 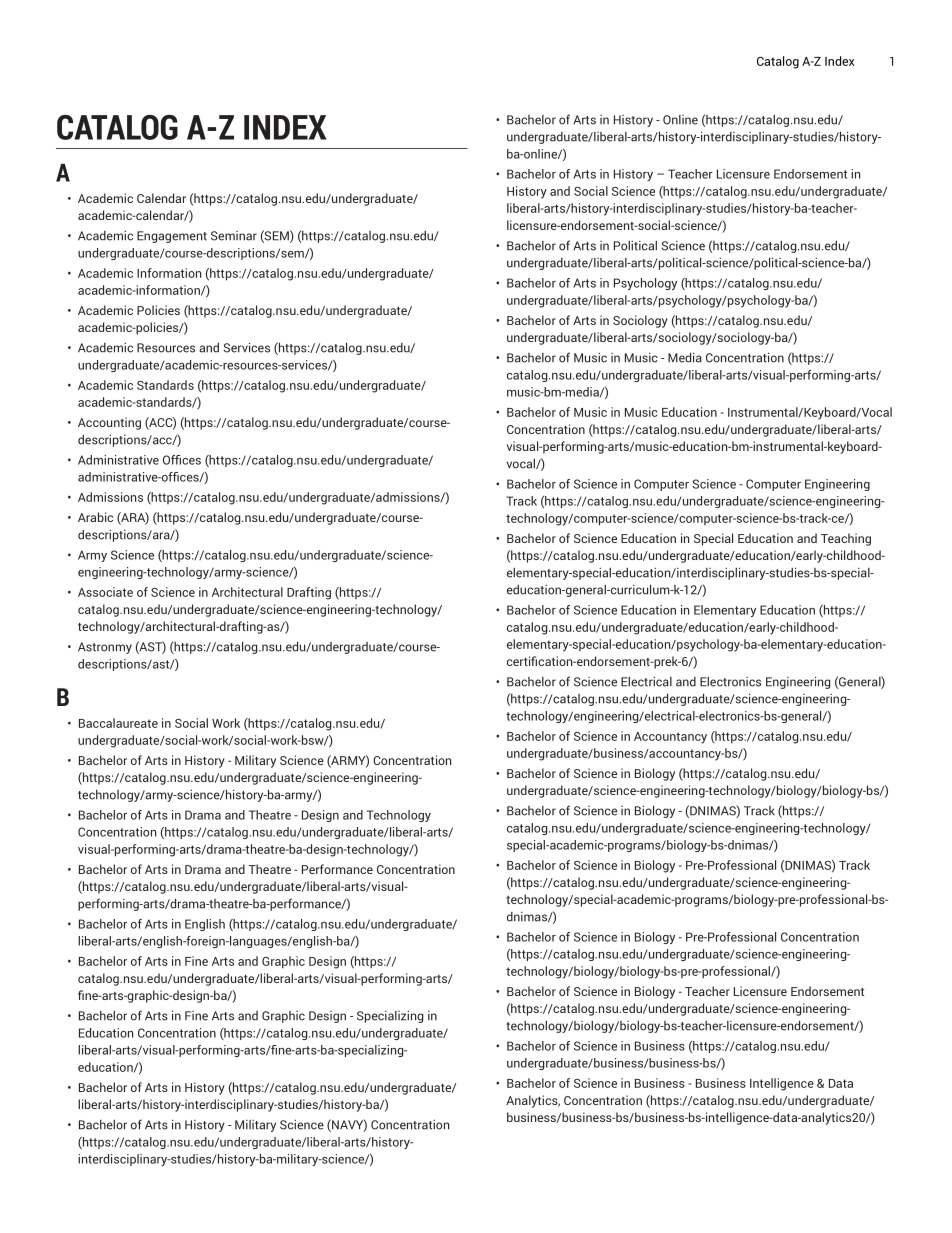 I want to click on Arabic, so click(x=95, y=517).
